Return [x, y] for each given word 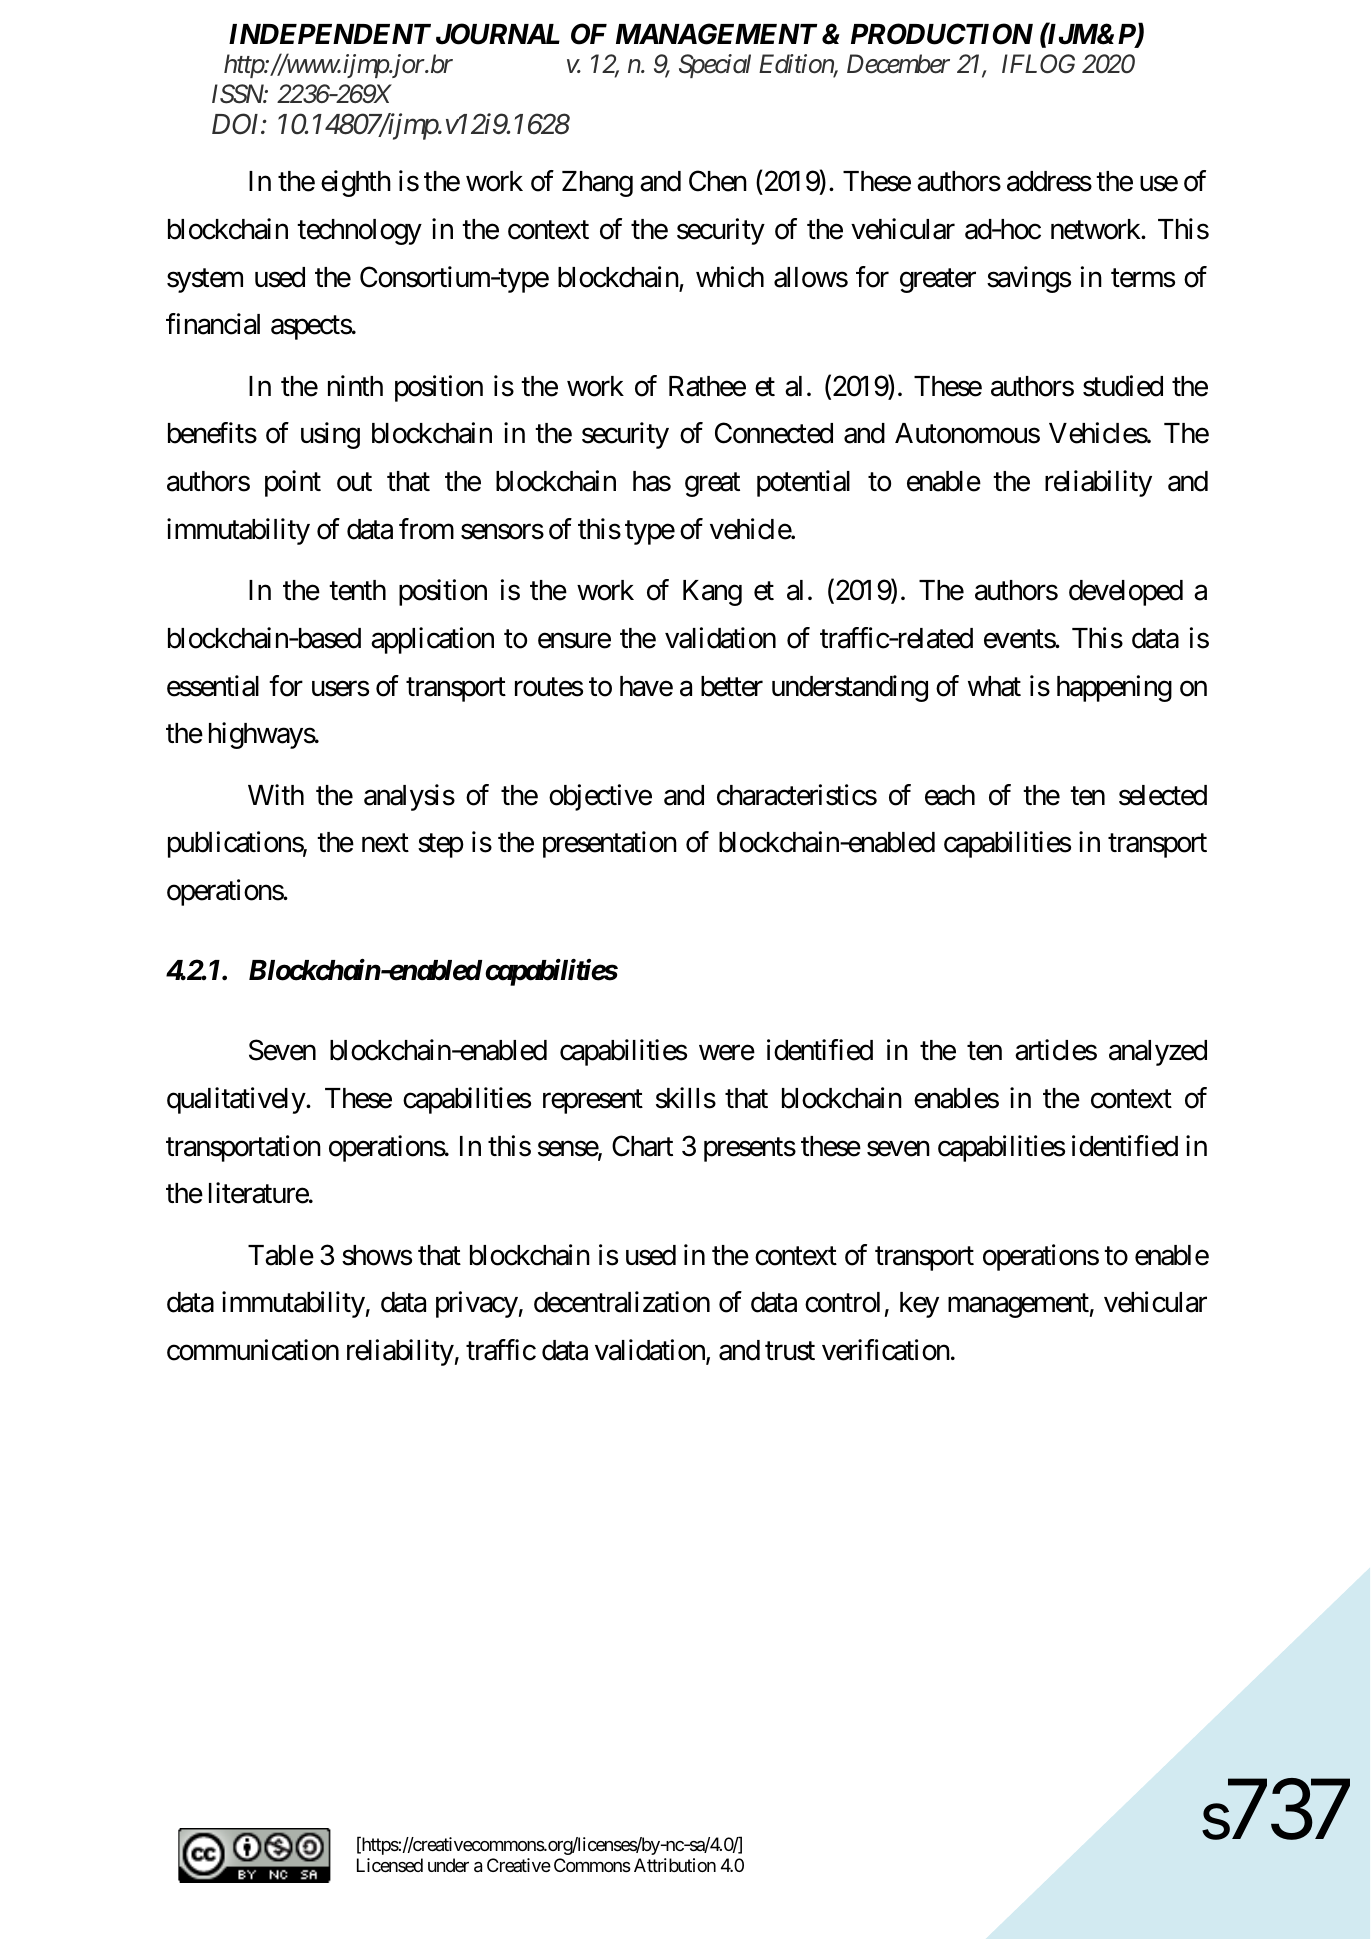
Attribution [675, 1865]
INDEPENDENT [330, 34]
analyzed [1158, 1053]
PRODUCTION [942, 34]
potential [803, 483]
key [919, 1305]
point [293, 483]
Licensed [390, 1865]
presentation [610, 845]
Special [715, 66]
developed [1126, 593]
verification [886, 1350]
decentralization [622, 1302]
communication [253, 1350]
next [385, 843]
